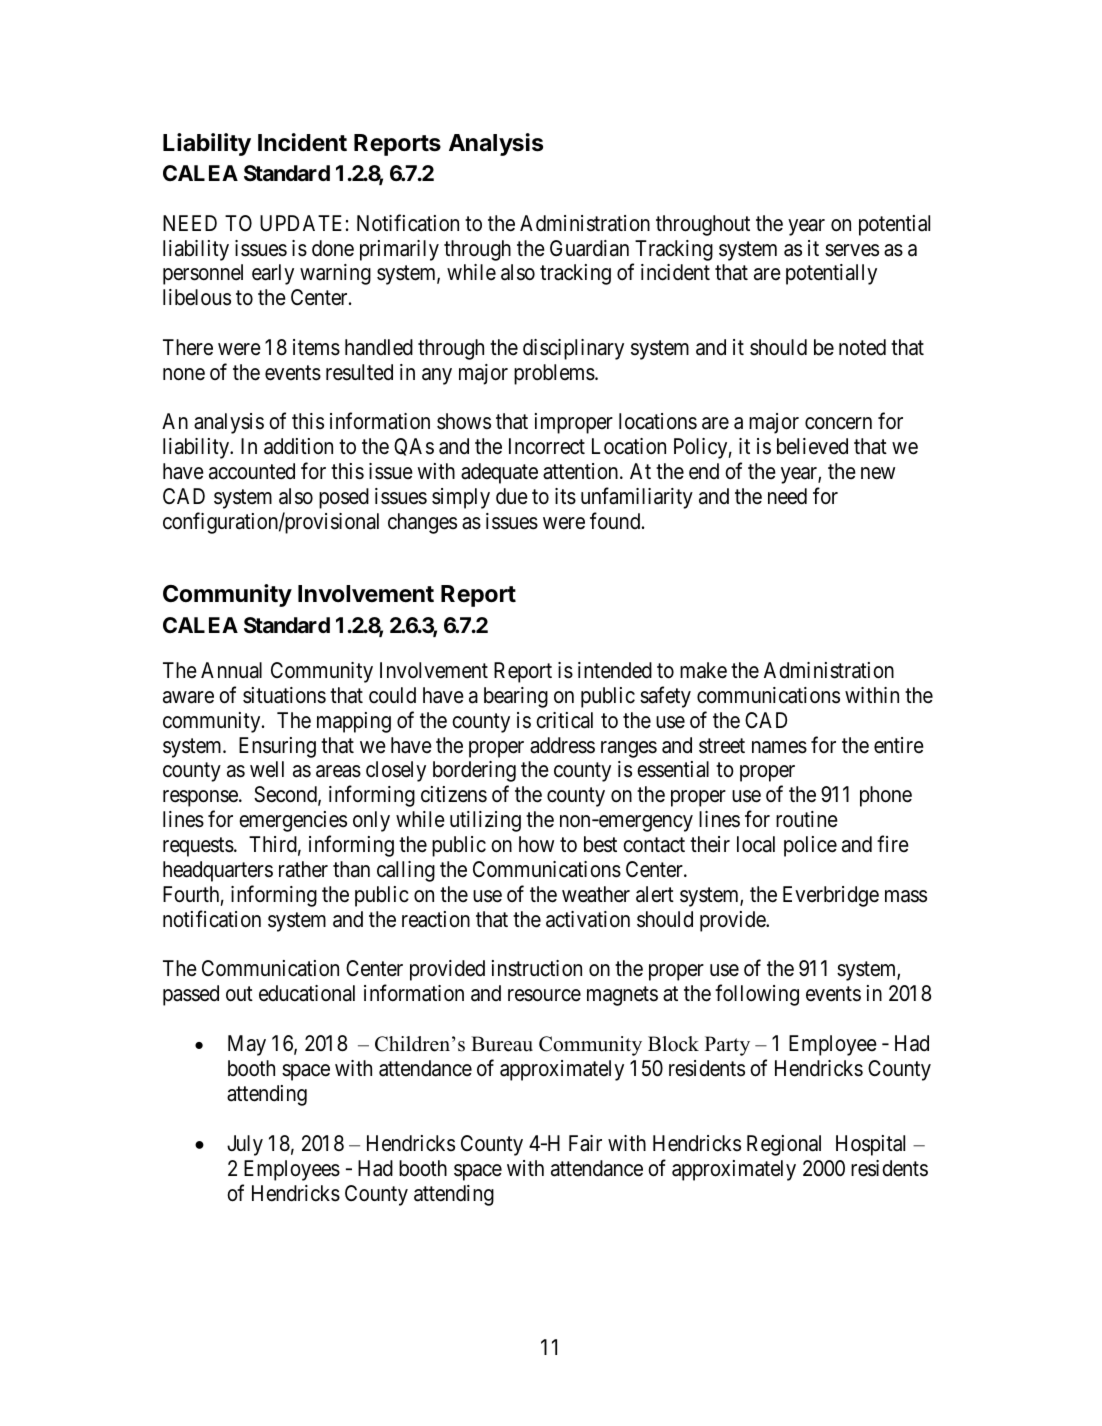  I want to click on early, so click(273, 274).
